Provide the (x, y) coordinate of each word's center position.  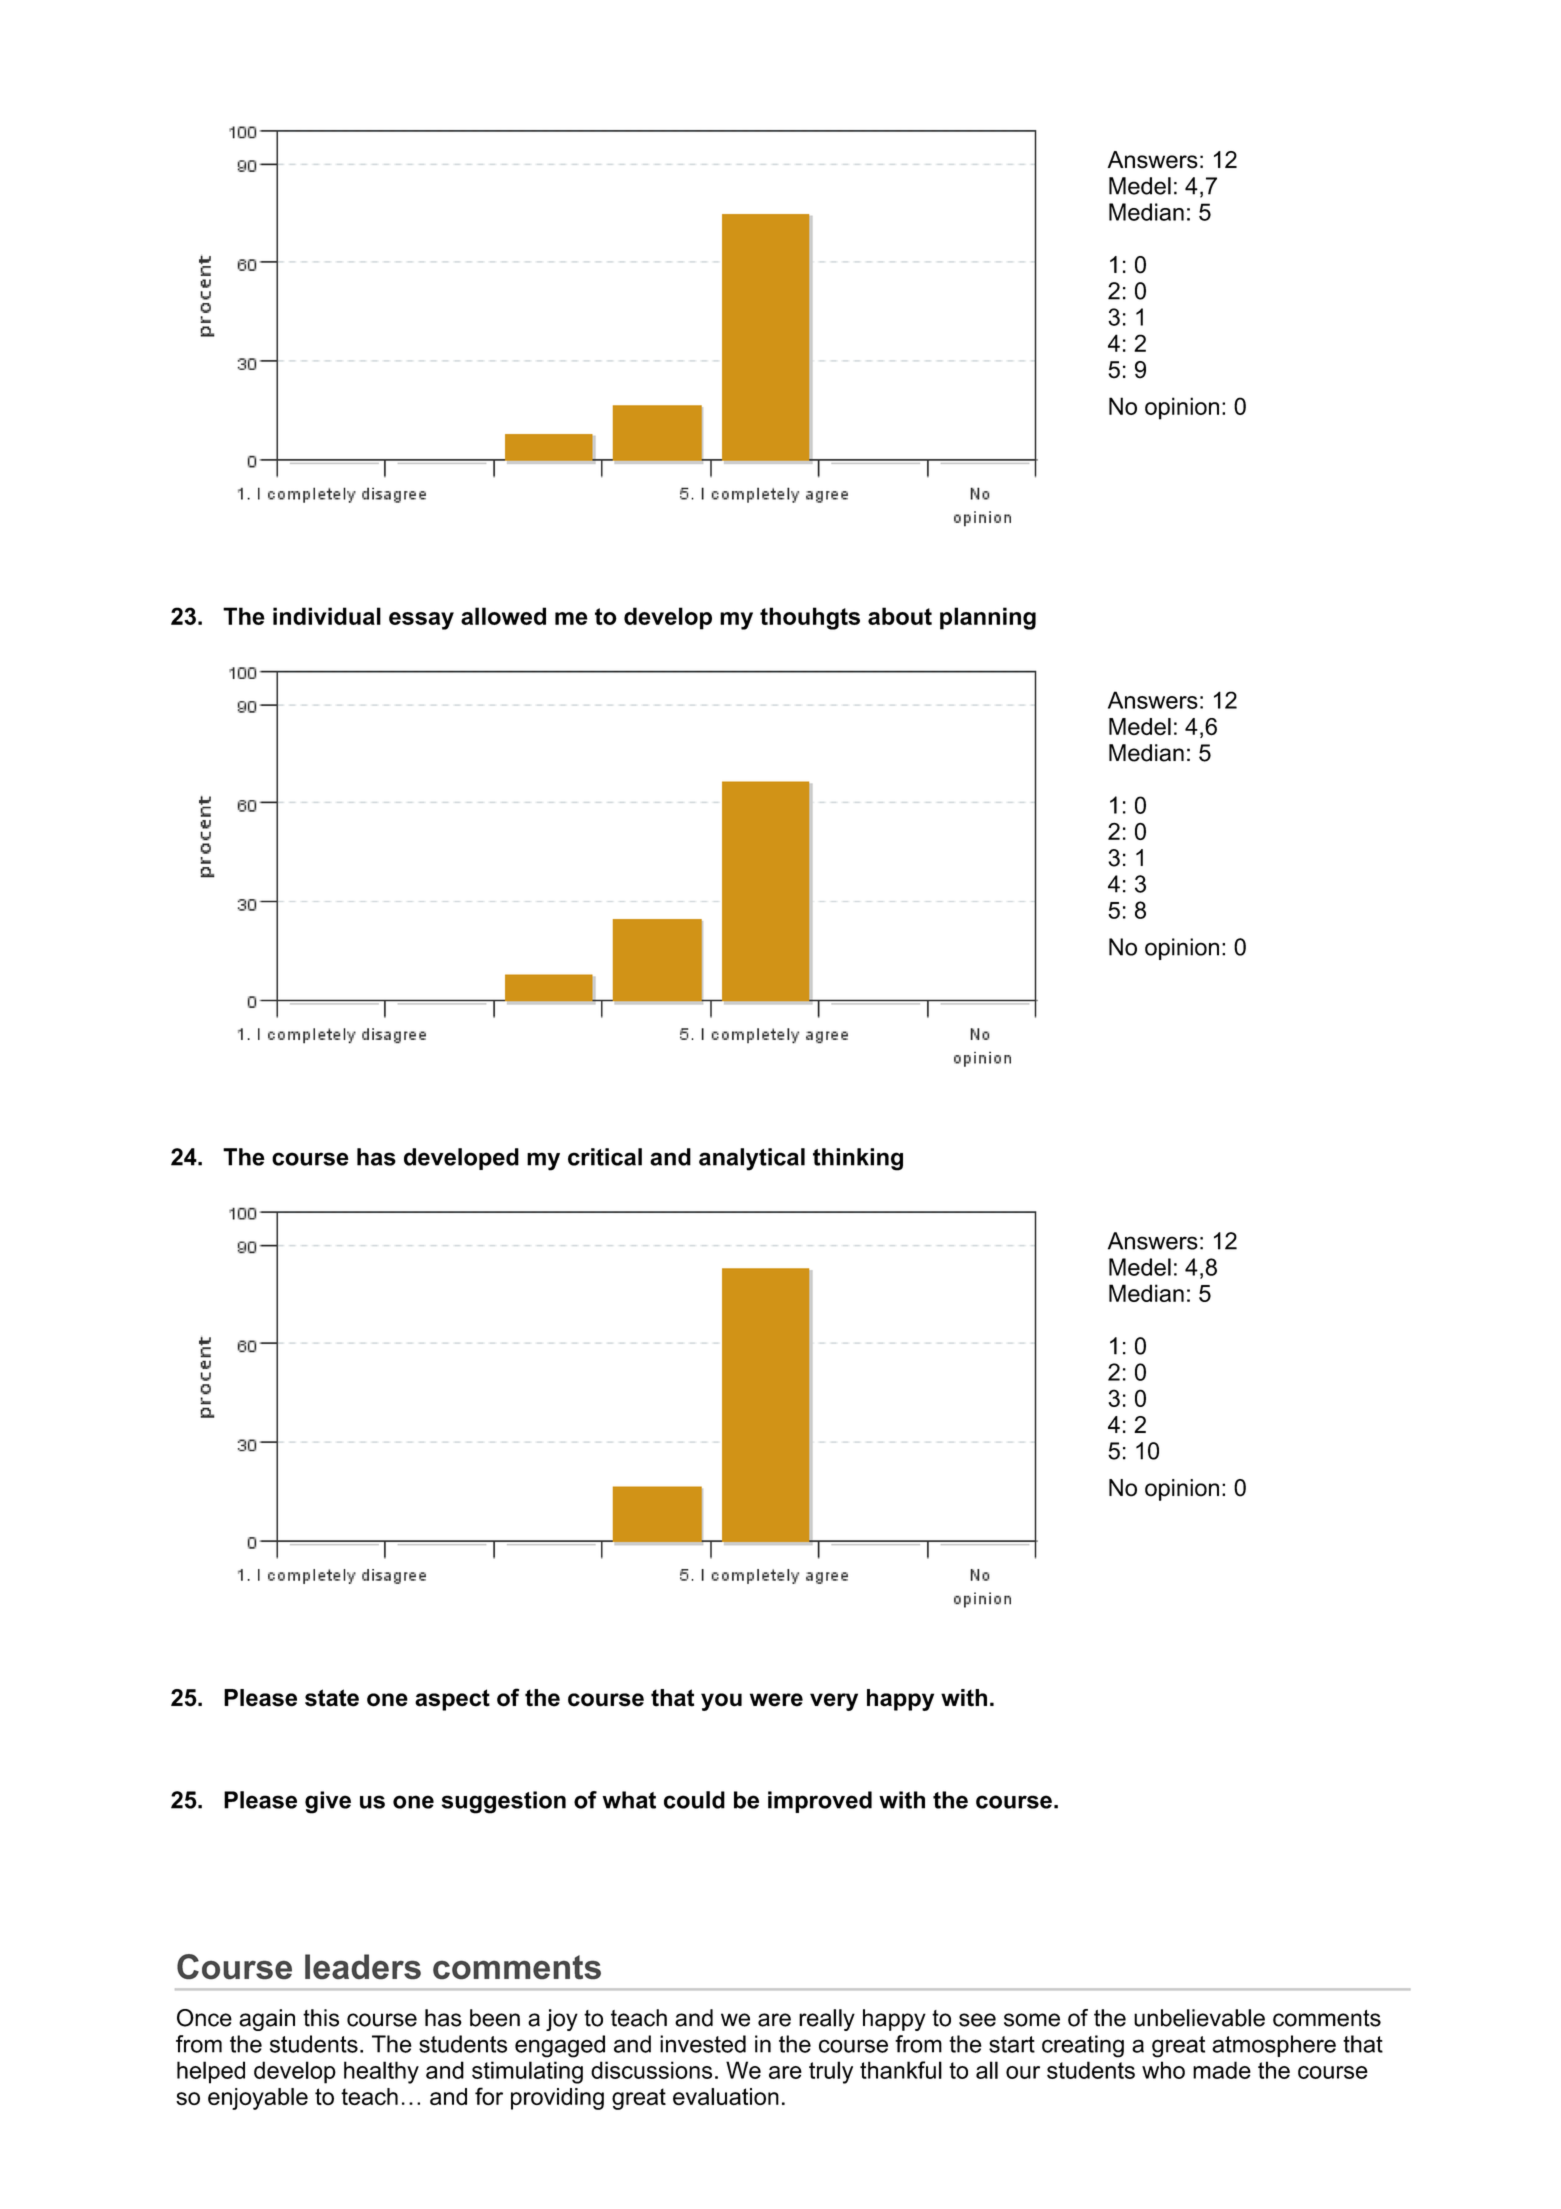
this (321, 2018)
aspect (452, 1700)
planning (988, 618)
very (834, 1702)
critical (605, 1157)
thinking (858, 1159)
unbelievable (1199, 2018)
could (694, 1800)
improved (820, 1802)
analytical (752, 1159)
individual (327, 616)
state (332, 1698)
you (721, 1702)
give (328, 1802)
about (900, 616)
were (776, 1700)
